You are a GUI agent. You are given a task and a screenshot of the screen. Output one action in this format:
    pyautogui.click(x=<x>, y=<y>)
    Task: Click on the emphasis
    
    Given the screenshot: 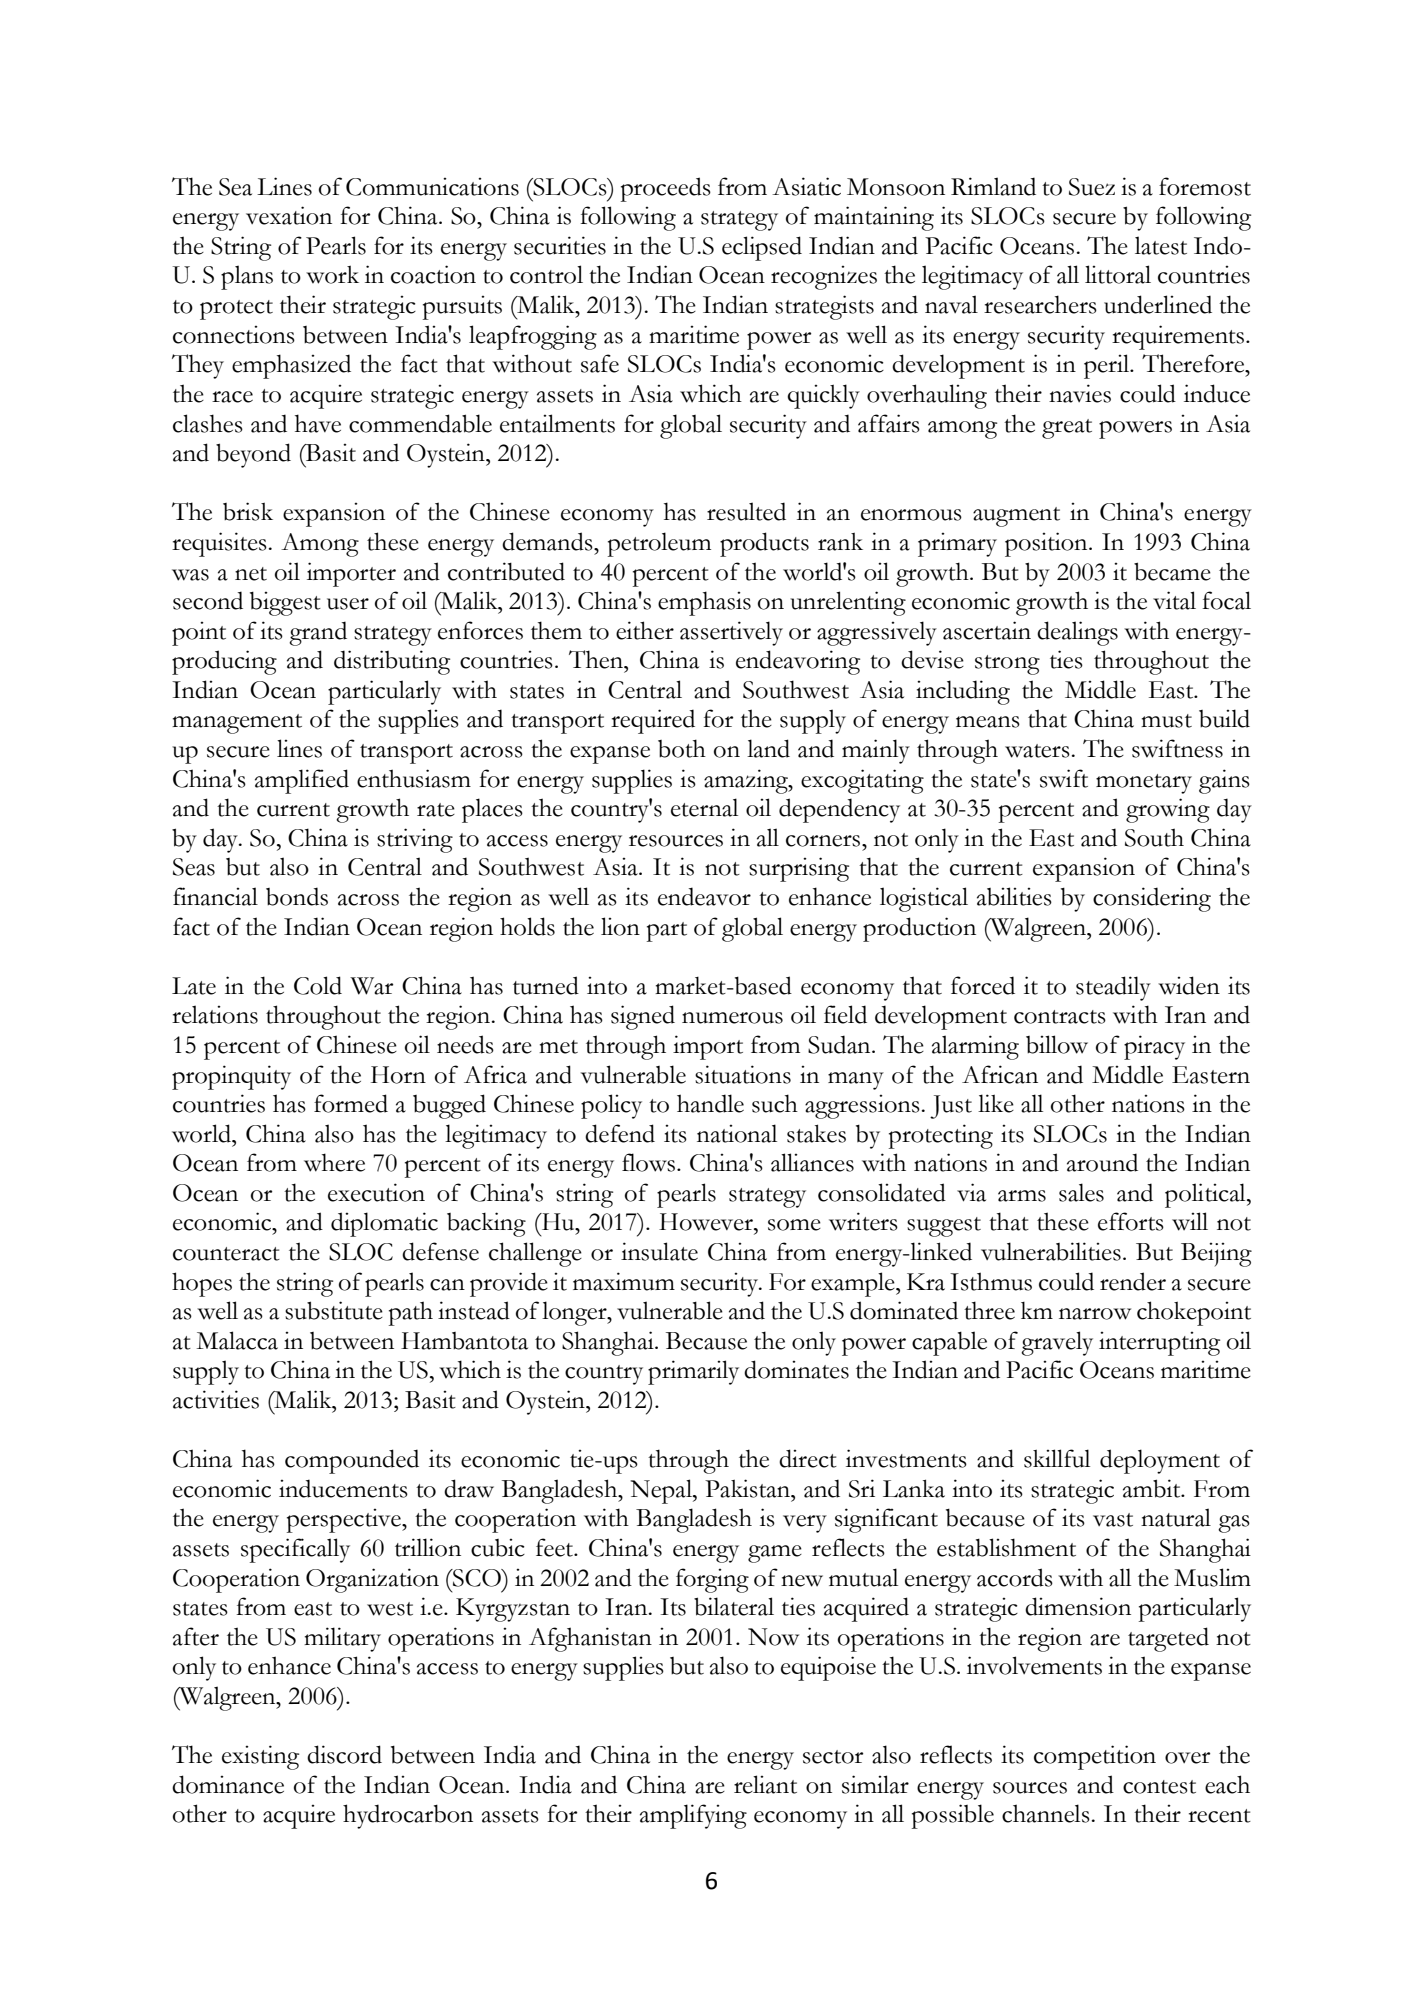 What is the action you would take?
    pyautogui.click(x=704, y=603)
